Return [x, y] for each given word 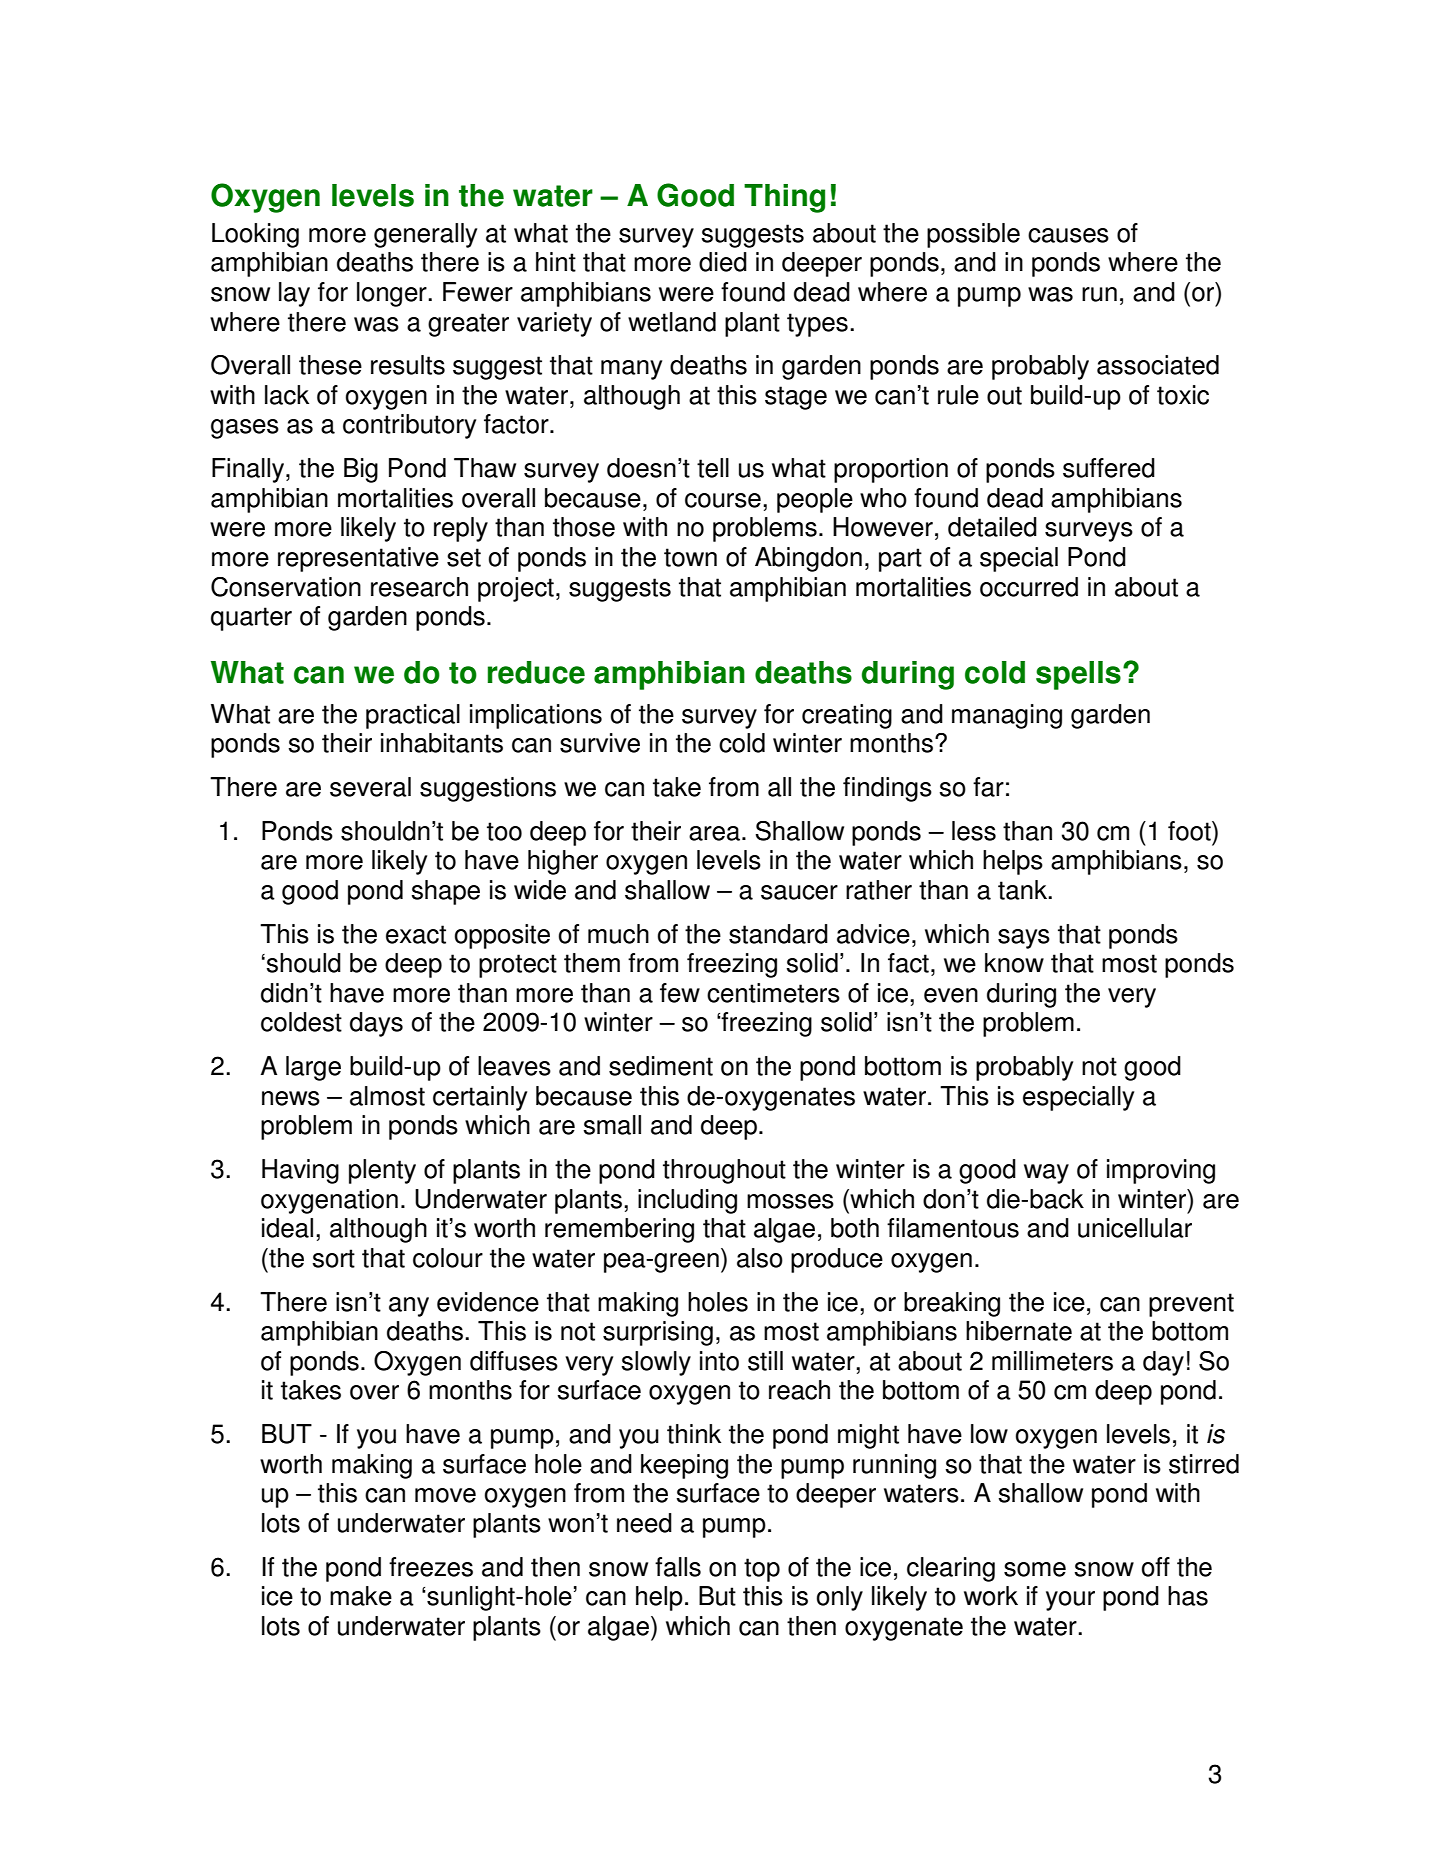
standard [778, 934]
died [723, 262]
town [690, 557]
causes [1068, 235]
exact [416, 934]
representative [358, 559]
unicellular [1135, 1228]
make [361, 1596]
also [760, 1258]
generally [425, 235]
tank [1023, 890]
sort [333, 1258]
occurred [1029, 587]
